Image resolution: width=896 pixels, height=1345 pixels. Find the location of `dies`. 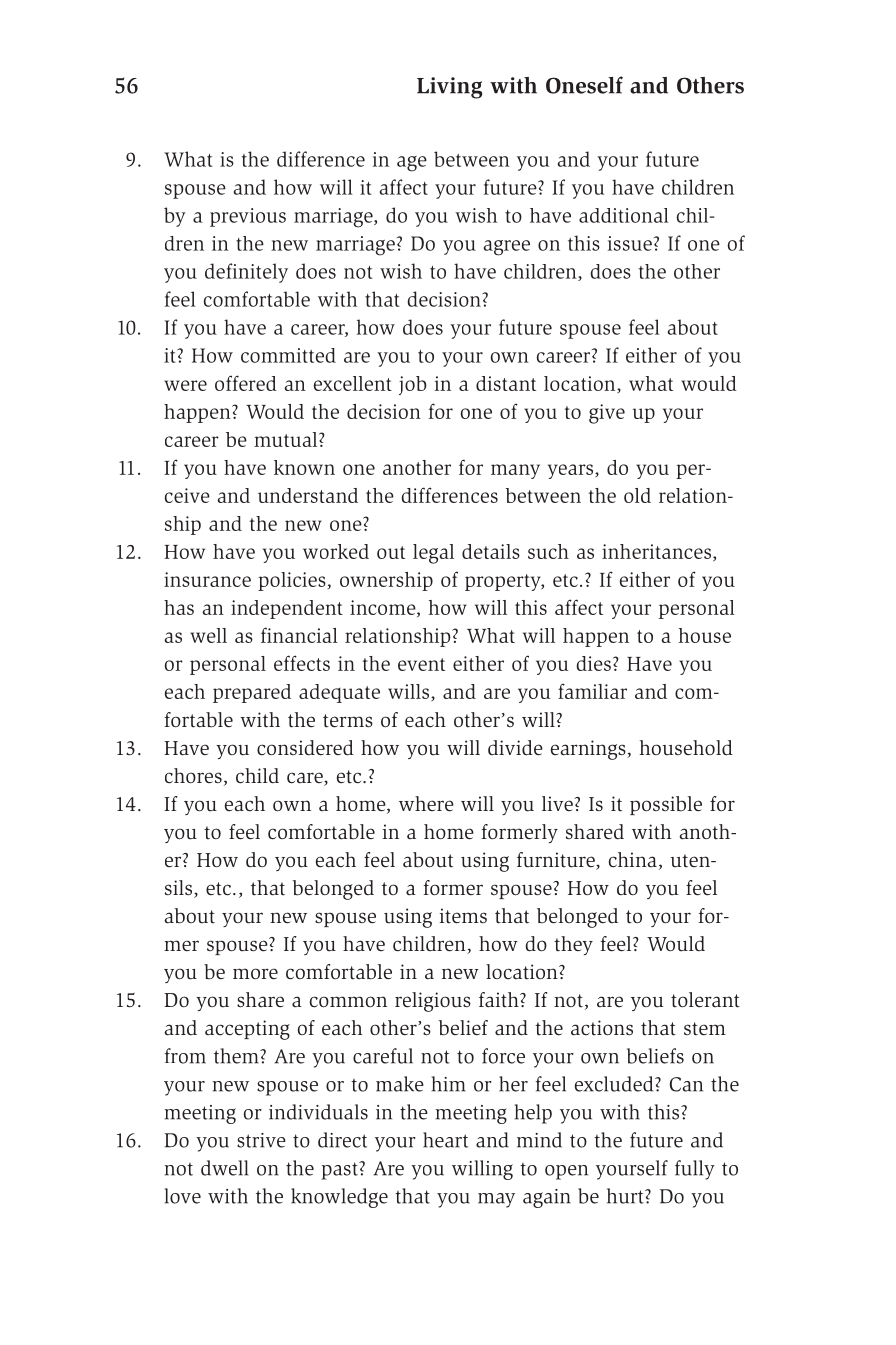

dies is located at coordinates (594, 663).
